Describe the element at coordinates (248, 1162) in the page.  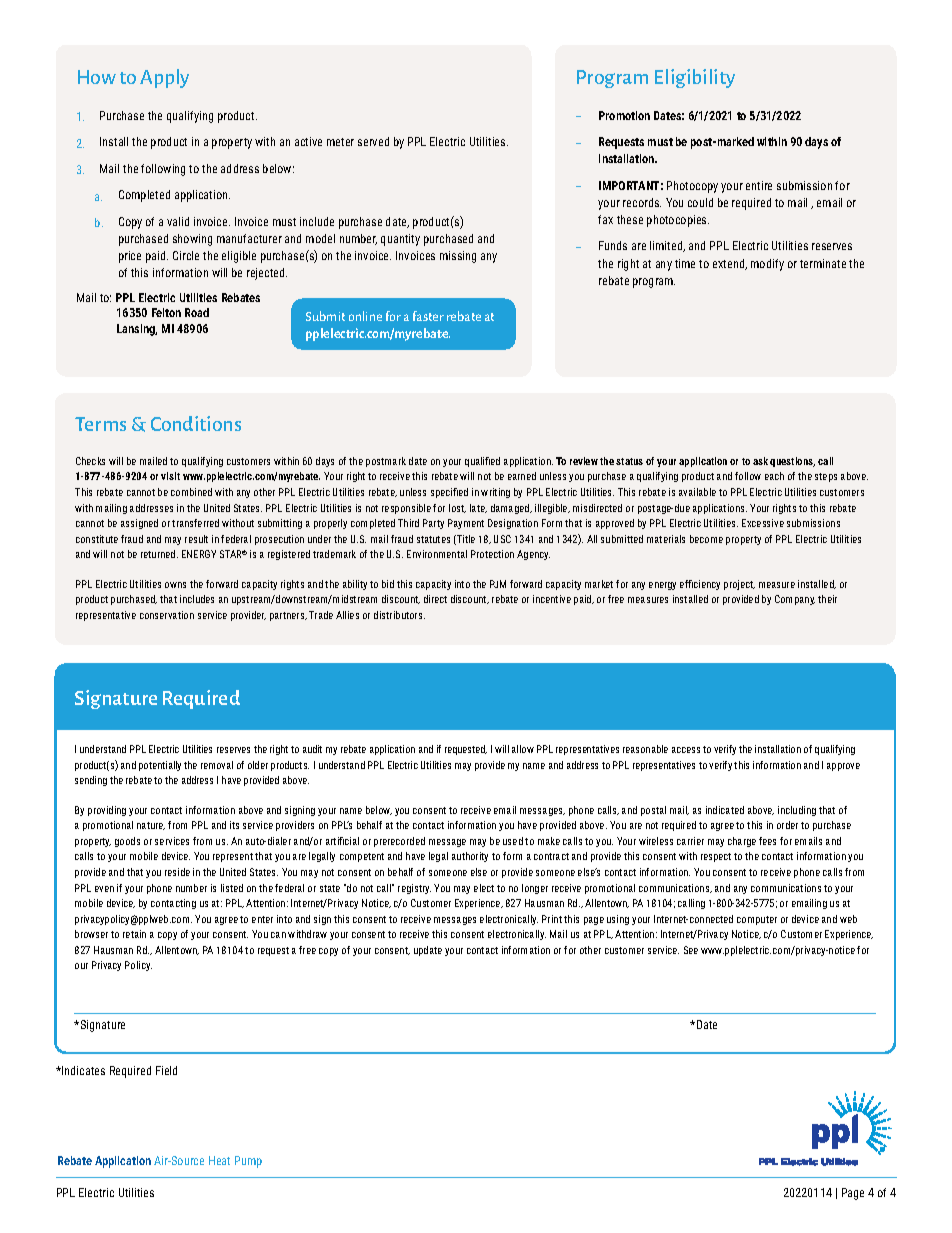
I see `Pump` at that location.
